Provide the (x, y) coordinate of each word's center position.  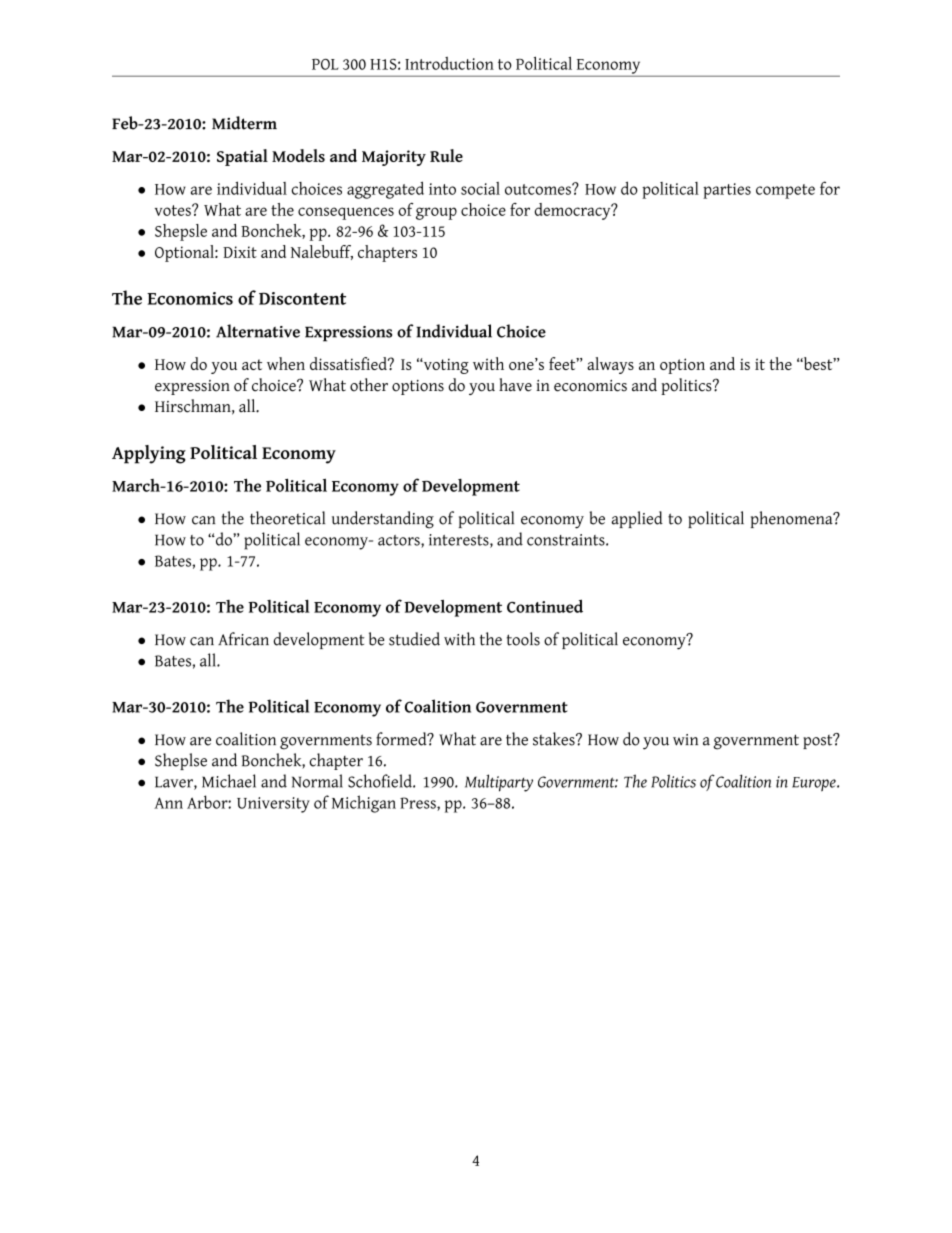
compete (785, 191)
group (436, 213)
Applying (149, 454)
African (243, 639)
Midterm (244, 123)
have (515, 385)
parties (727, 191)
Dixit (240, 252)
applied (637, 519)
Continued (545, 606)
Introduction (449, 63)
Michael (229, 781)
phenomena (793, 519)
